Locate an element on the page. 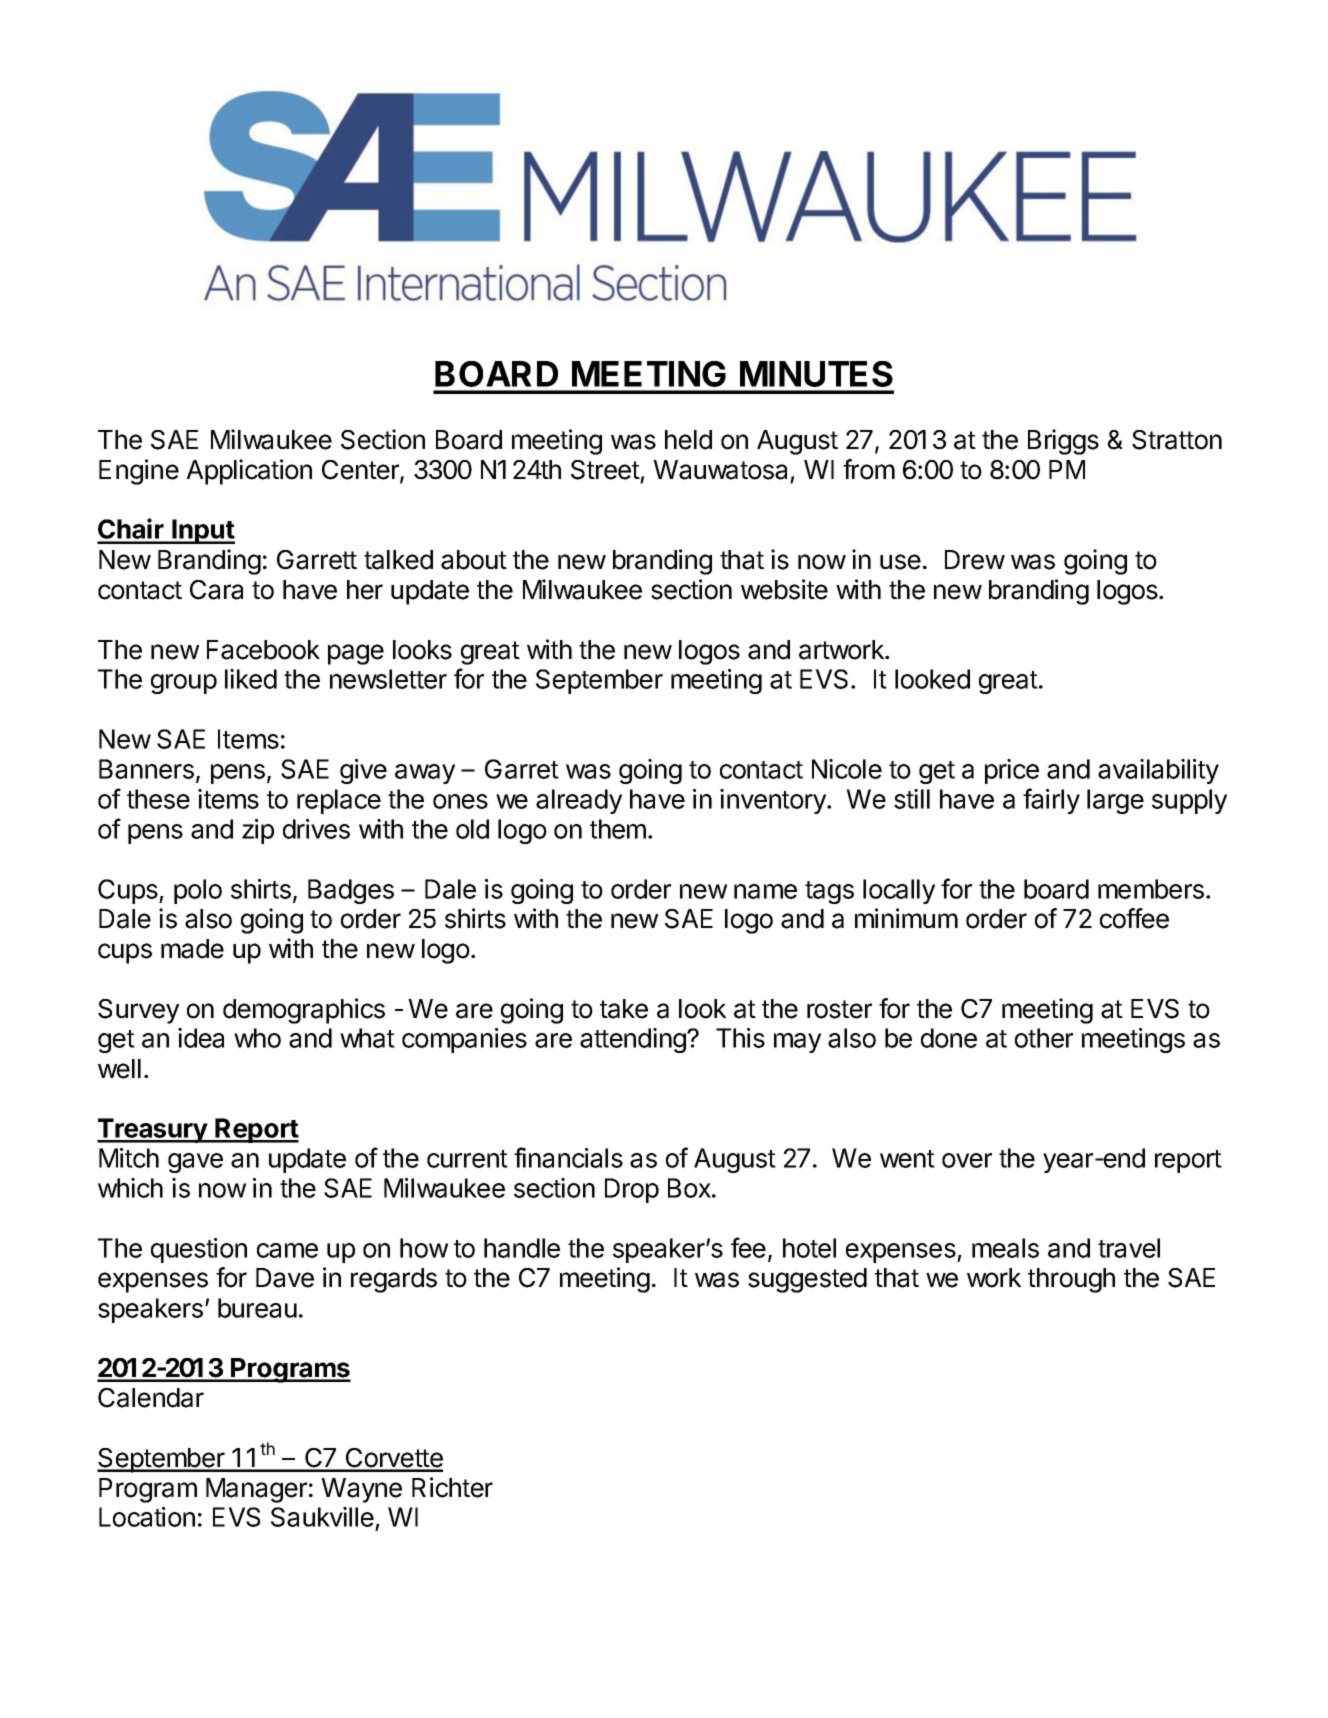 This document has width=1328, height=1718. Briggs is located at coordinates (1063, 442).
